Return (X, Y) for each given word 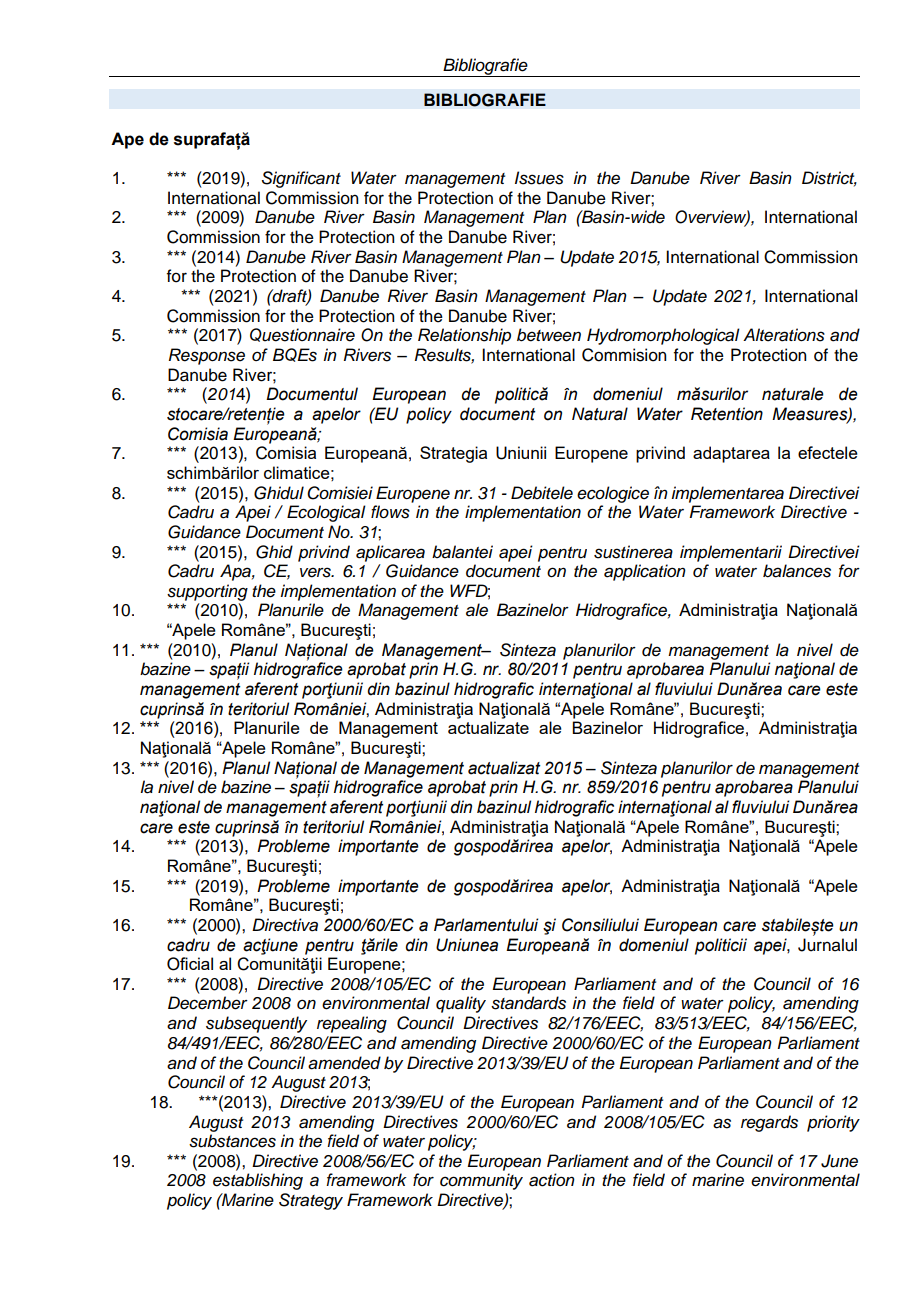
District (829, 179)
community (481, 1181)
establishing (258, 1181)
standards (528, 1003)
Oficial (190, 964)
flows (390, 512)
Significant (301, 179)
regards (769, 1123)
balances (797, 571)
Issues (539, 178)
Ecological (326, 513)
